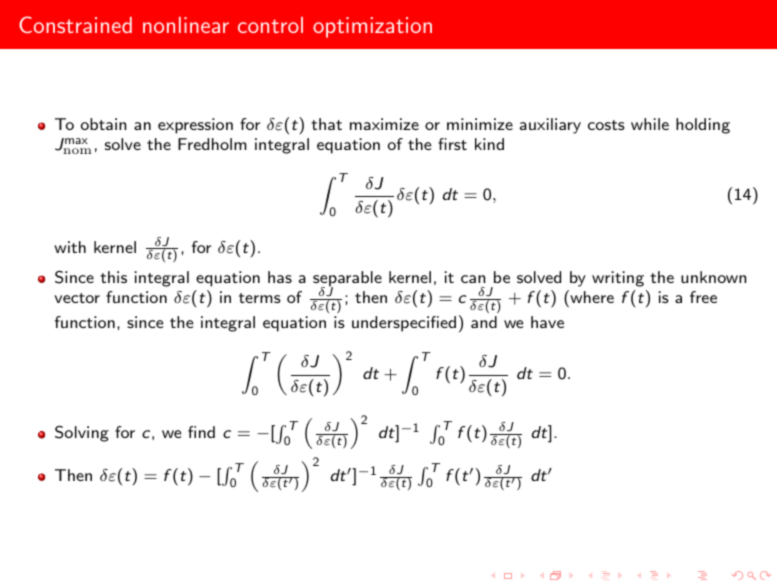 This screenshot has width=777, height=583. I want to click on find, so click(201, 432).
